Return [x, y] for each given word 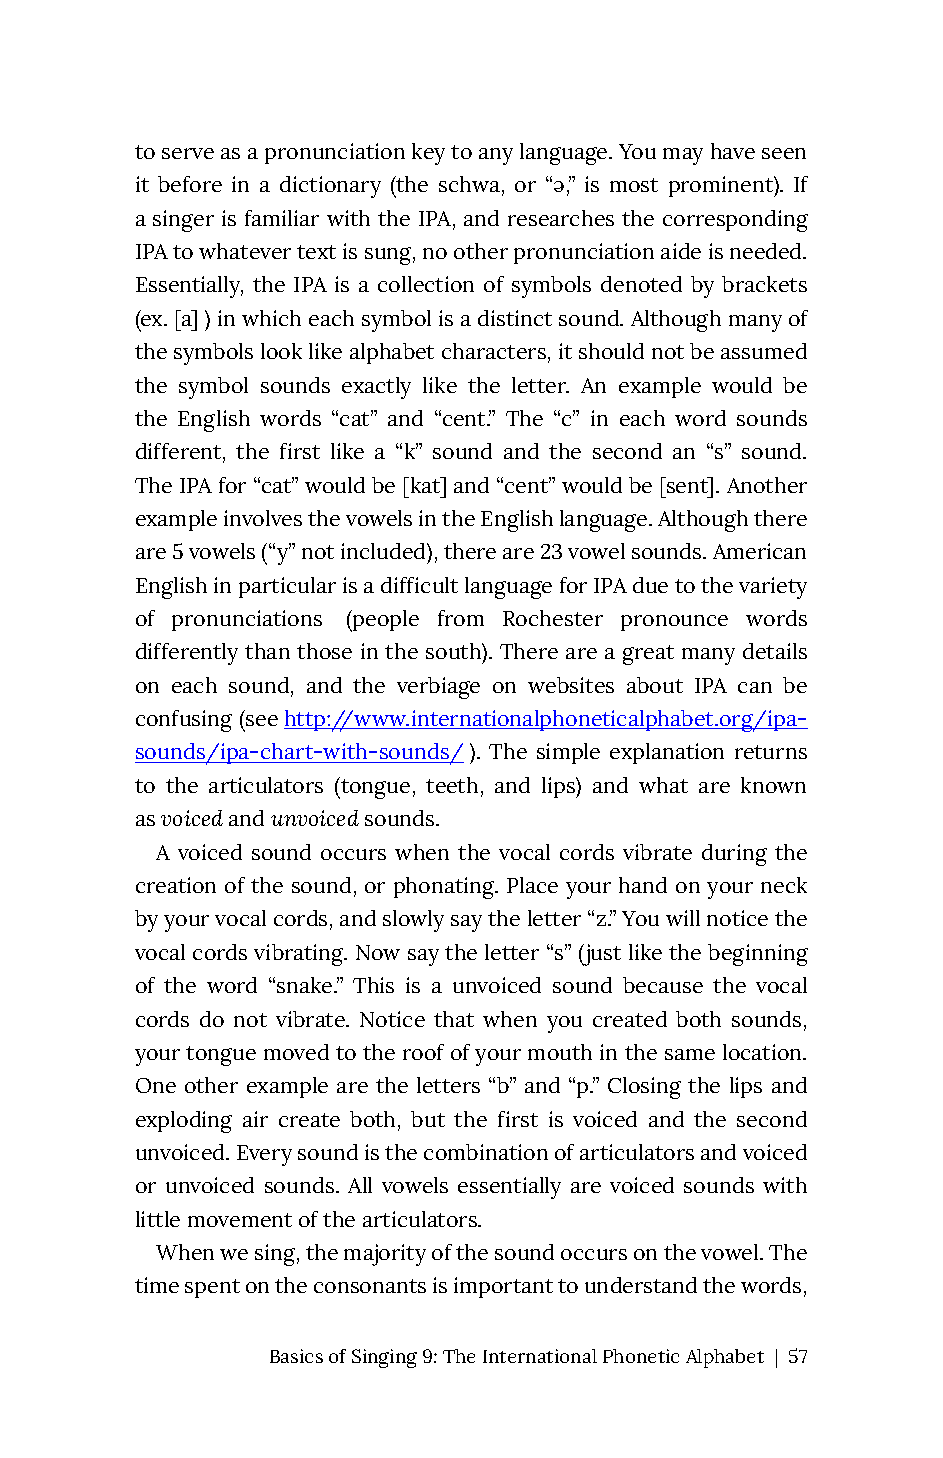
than [267, 651]
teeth [452, 785]
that [454, 1019]
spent [212, 1288]
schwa [469, 184]
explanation [667, 753]
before [190, 184]
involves [263, 518]
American [759, 551]
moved [296, 1052]
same [690, 1054]
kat [425, 485]
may [683, 156]
